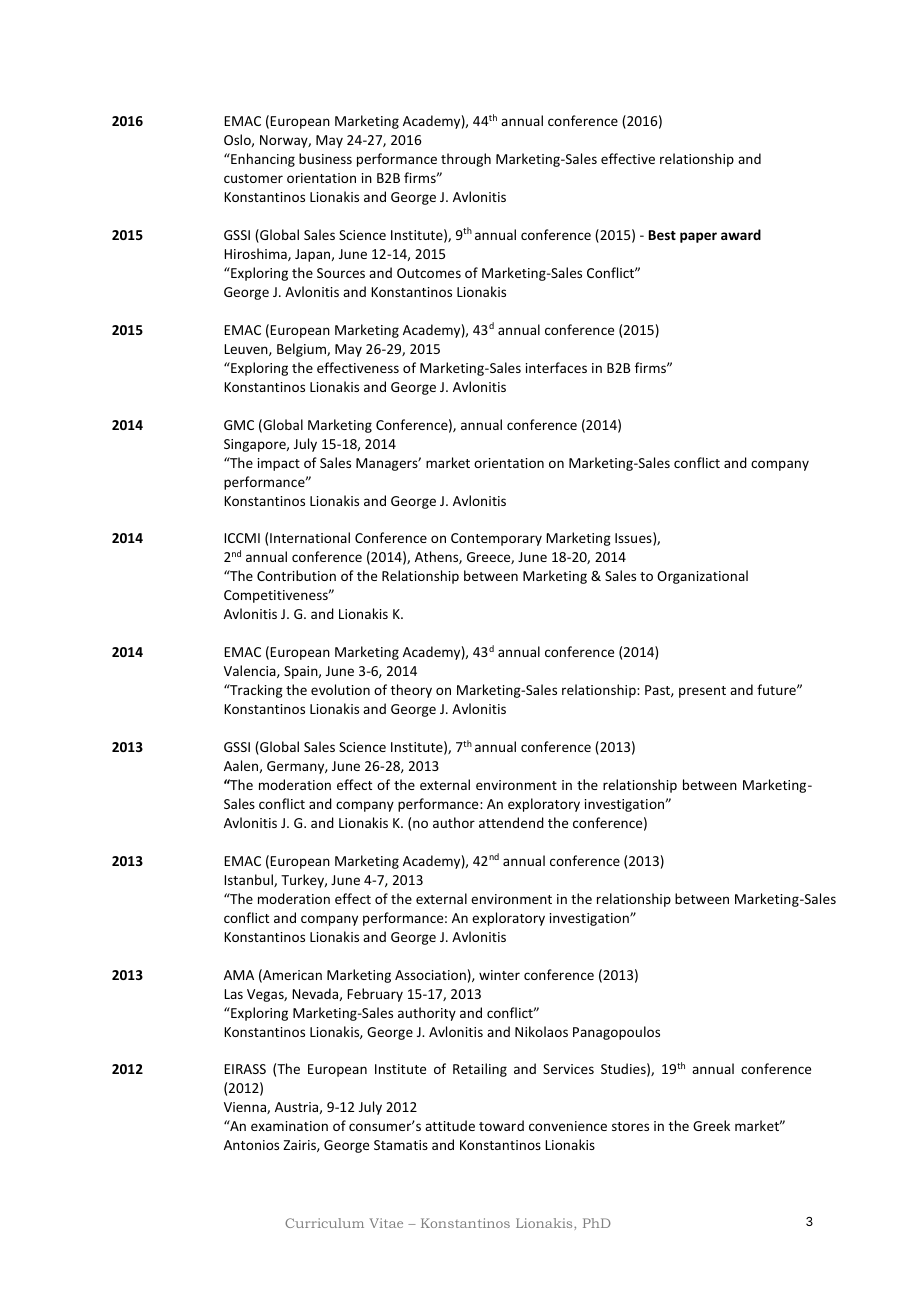  What do you see at coordinates (324, 1223) in the image?
I see `Curriculum` at bounding box center [324, 1223].
